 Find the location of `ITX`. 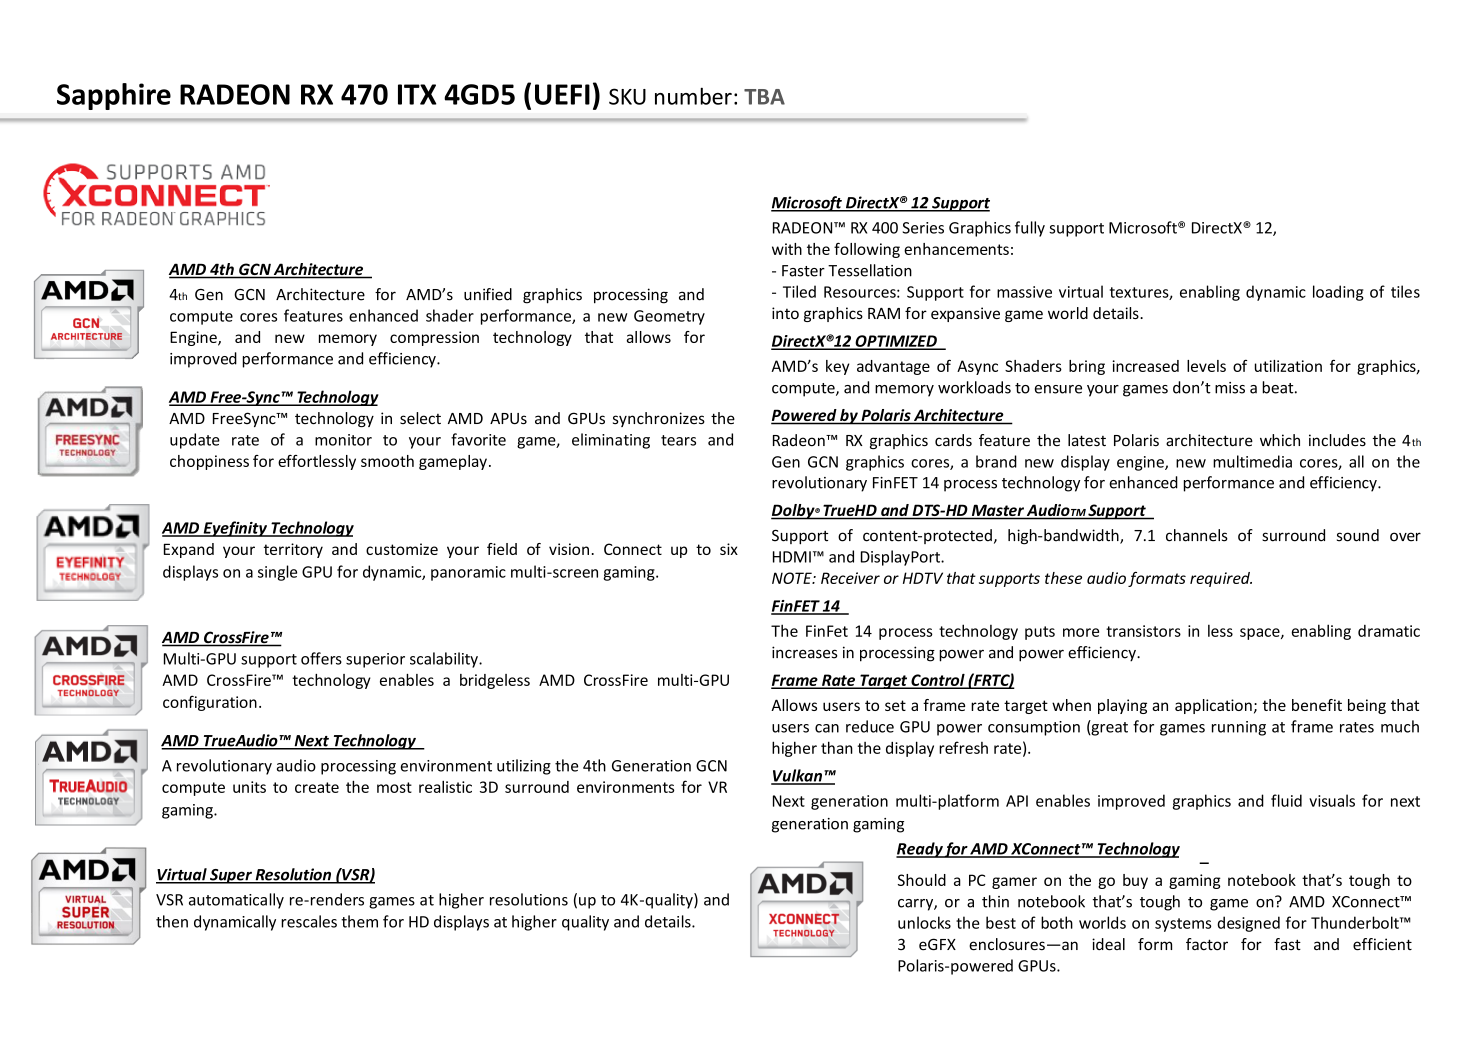

ITX is located at coordinates (417, 94).
